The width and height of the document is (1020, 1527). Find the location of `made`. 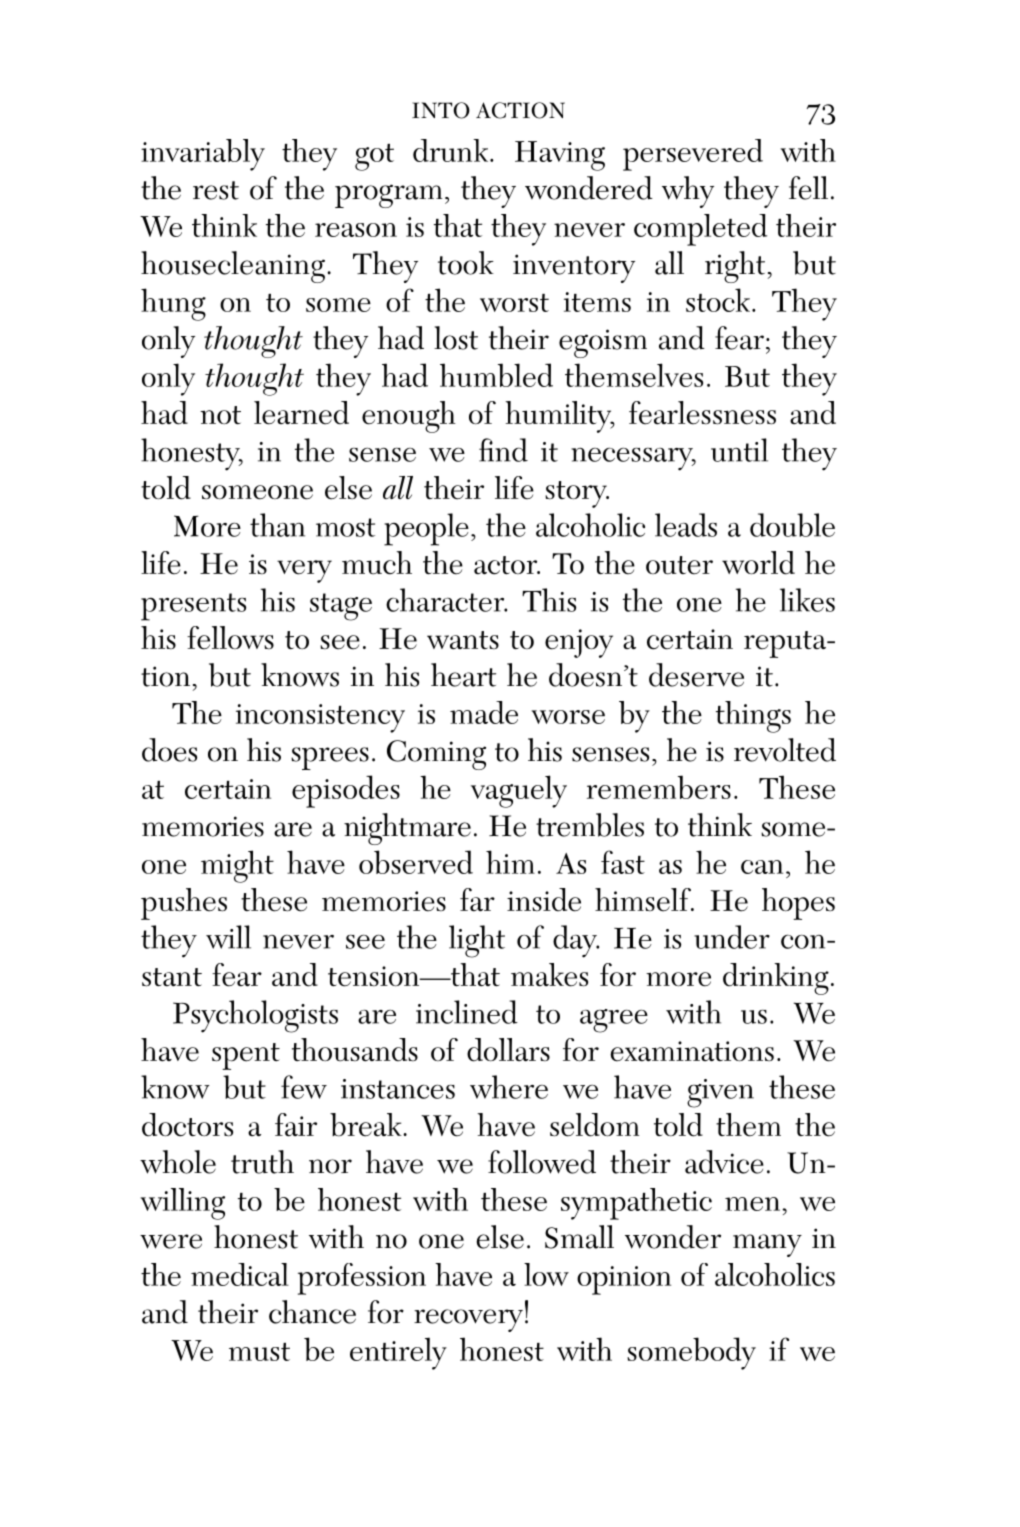

made is located at coordinates (484, 712).
